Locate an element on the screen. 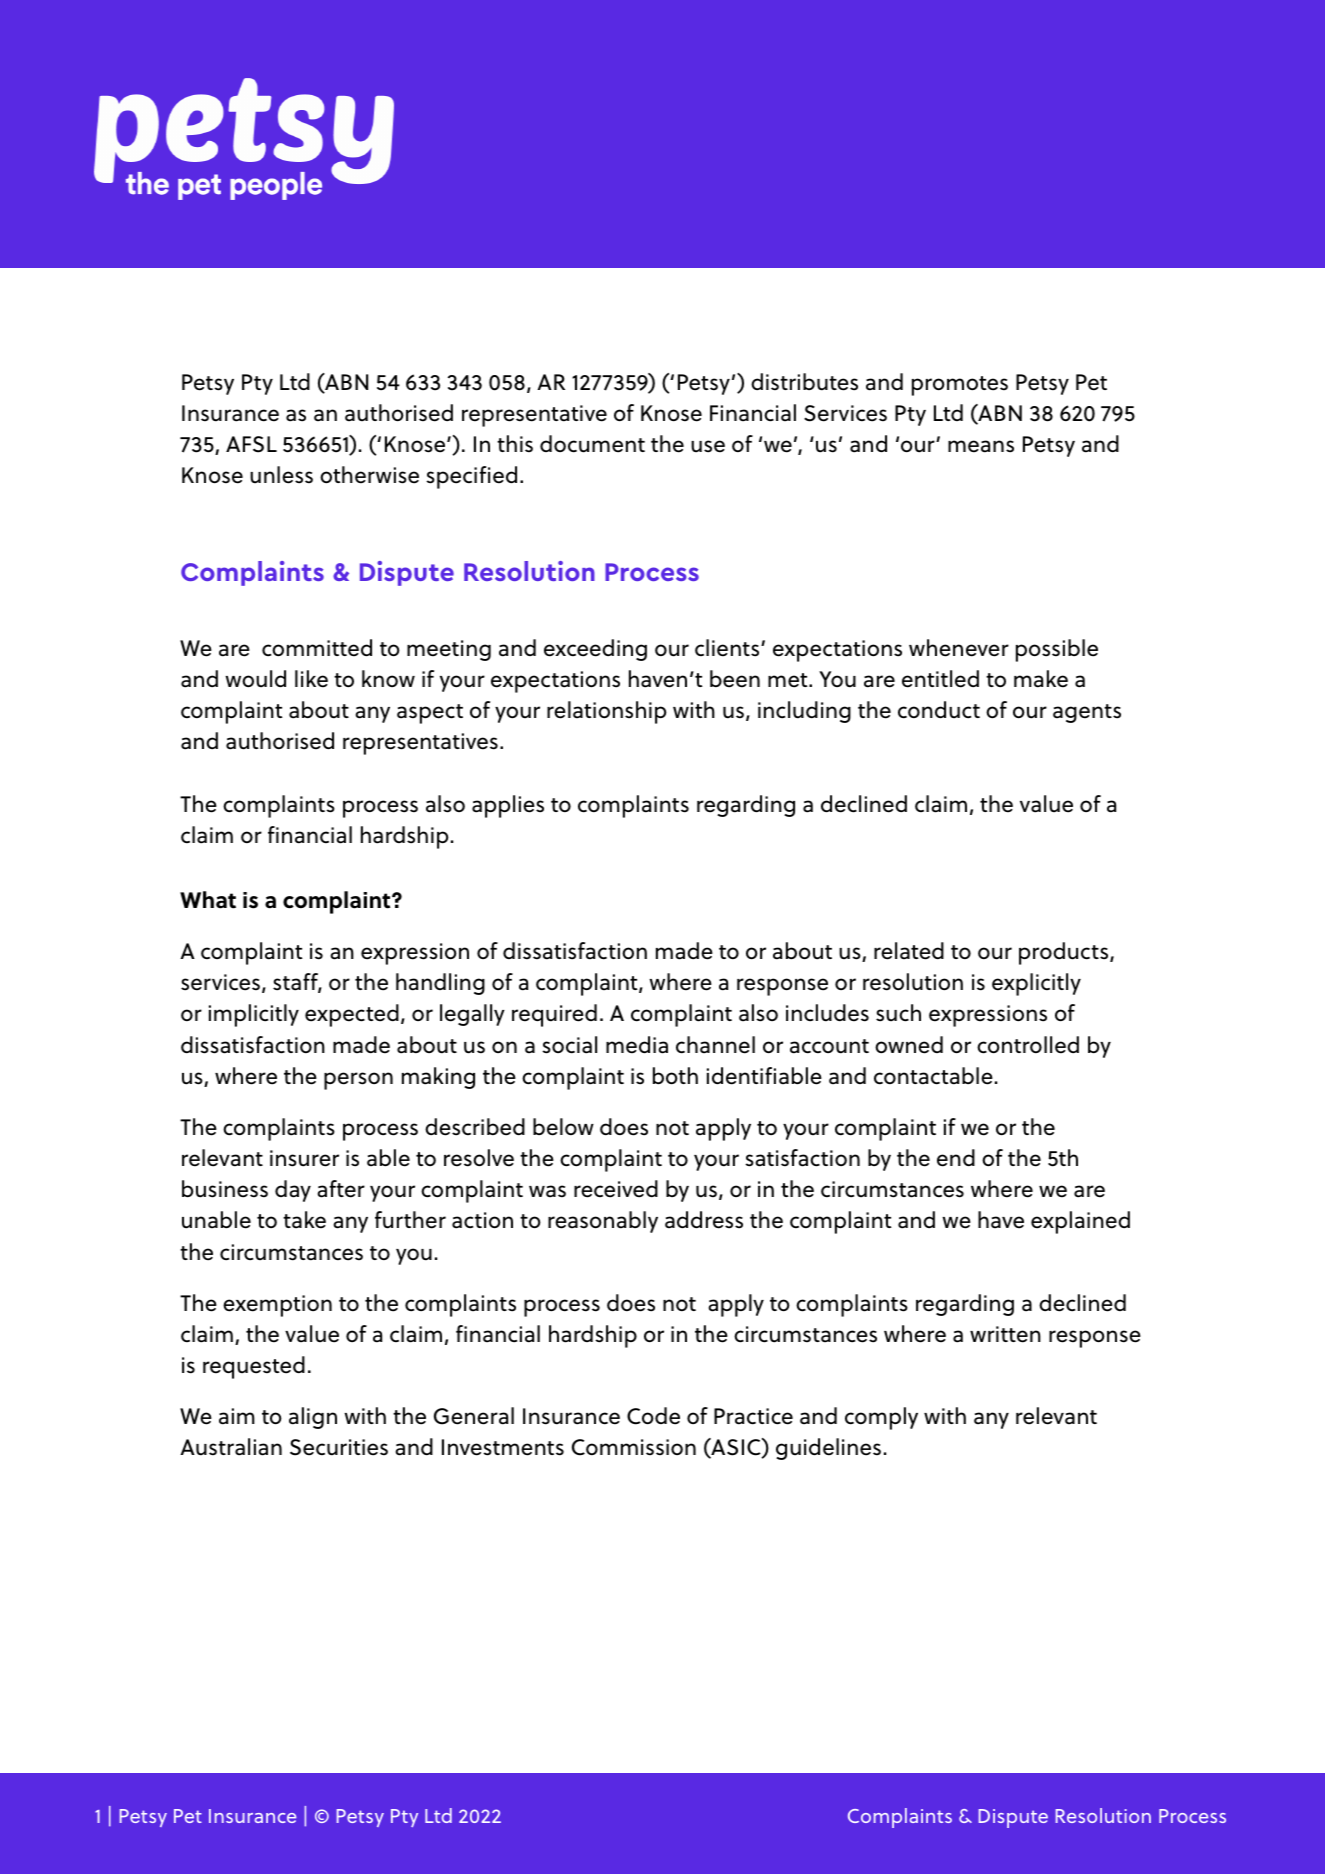 Image resolution: width=1325 pixels, height=1874 pixels. promotes is located at coordinates (960, 386).
